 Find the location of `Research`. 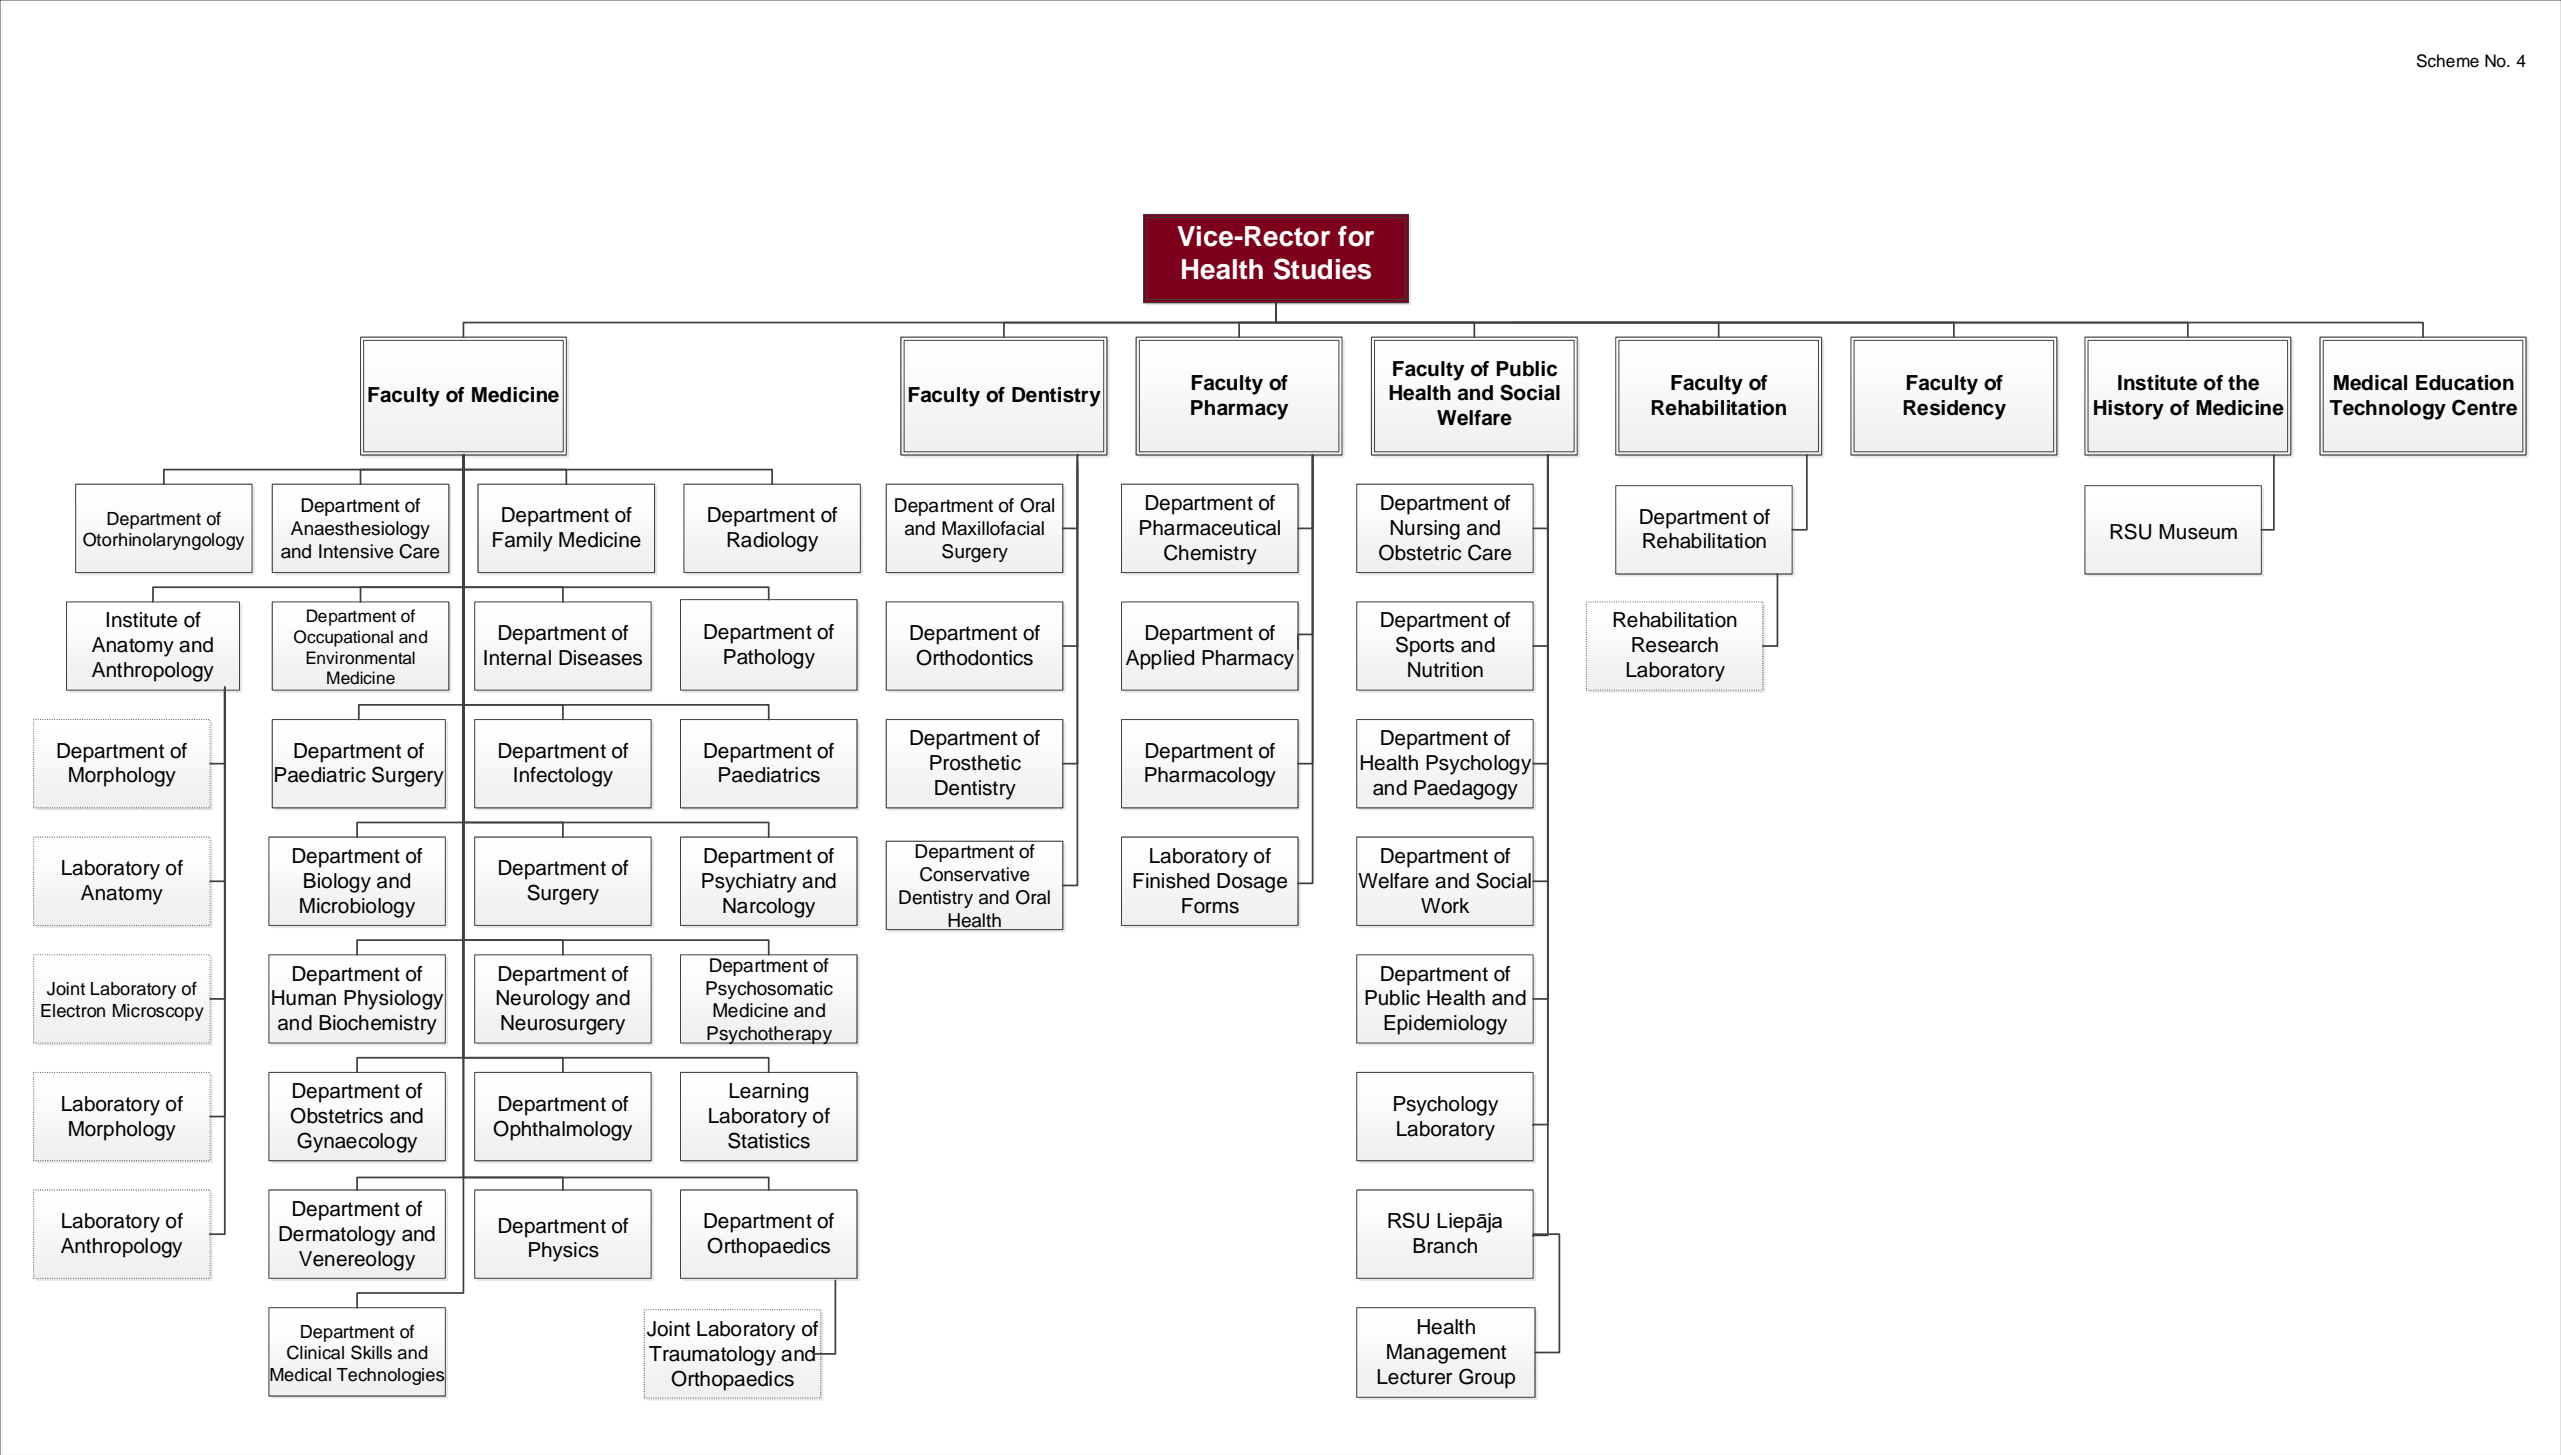

Research is located at coordinates (1675, 645).
